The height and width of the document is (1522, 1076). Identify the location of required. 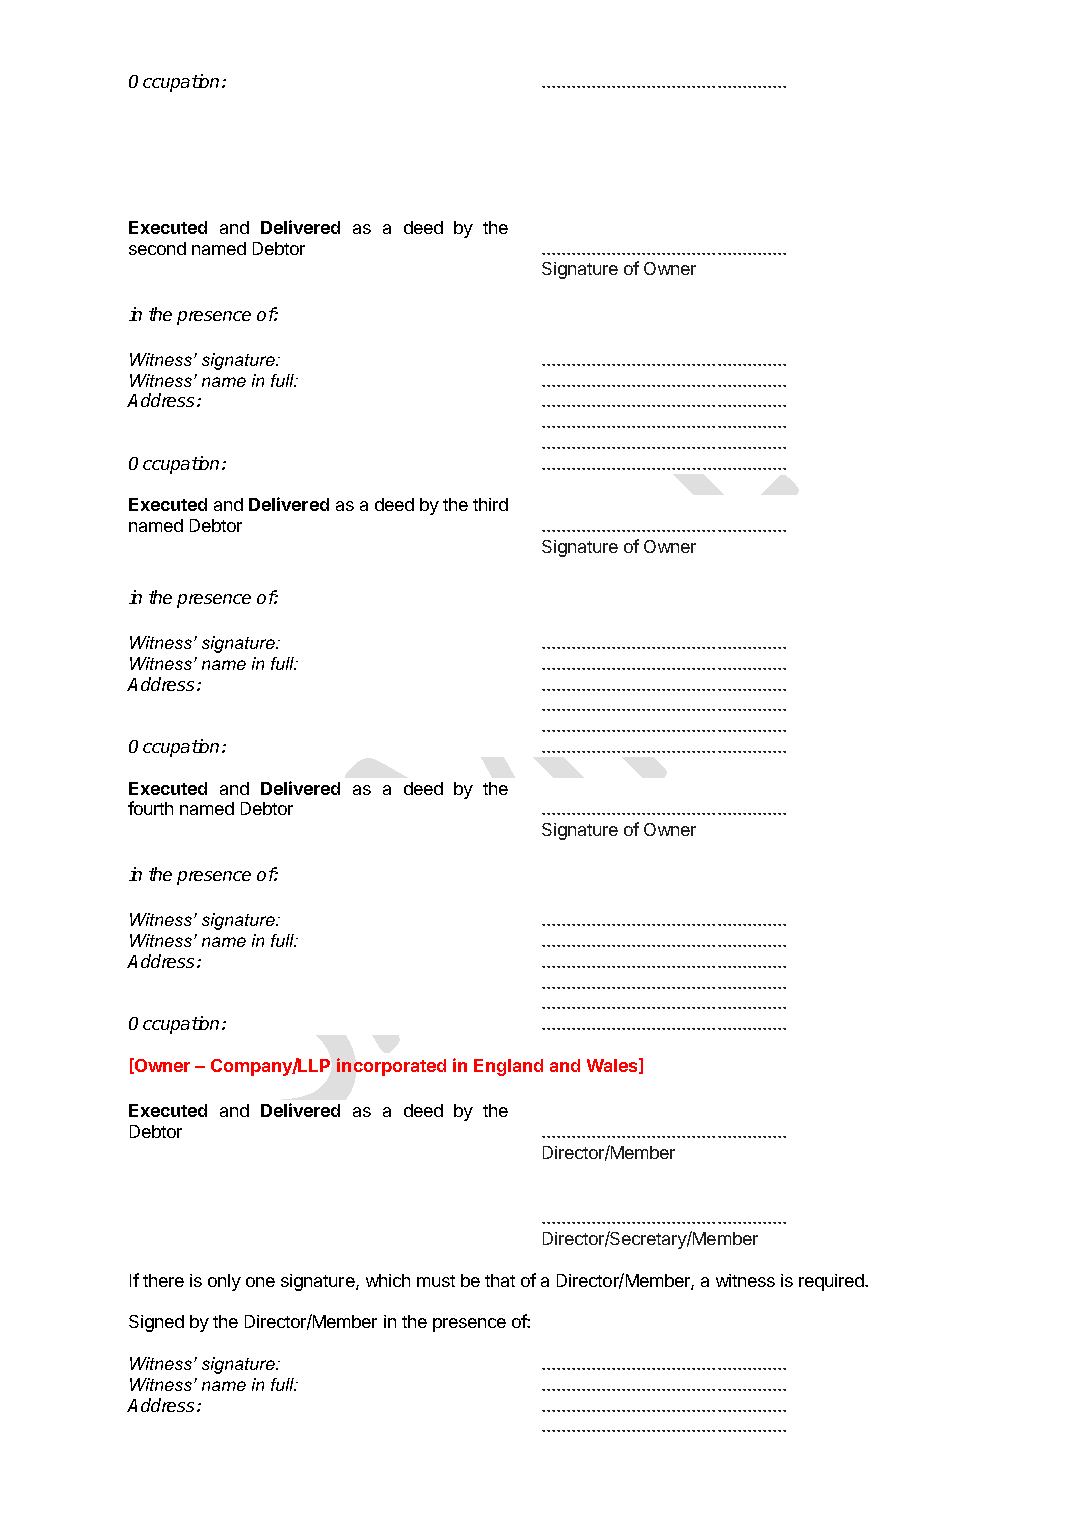
(832, 1282).
